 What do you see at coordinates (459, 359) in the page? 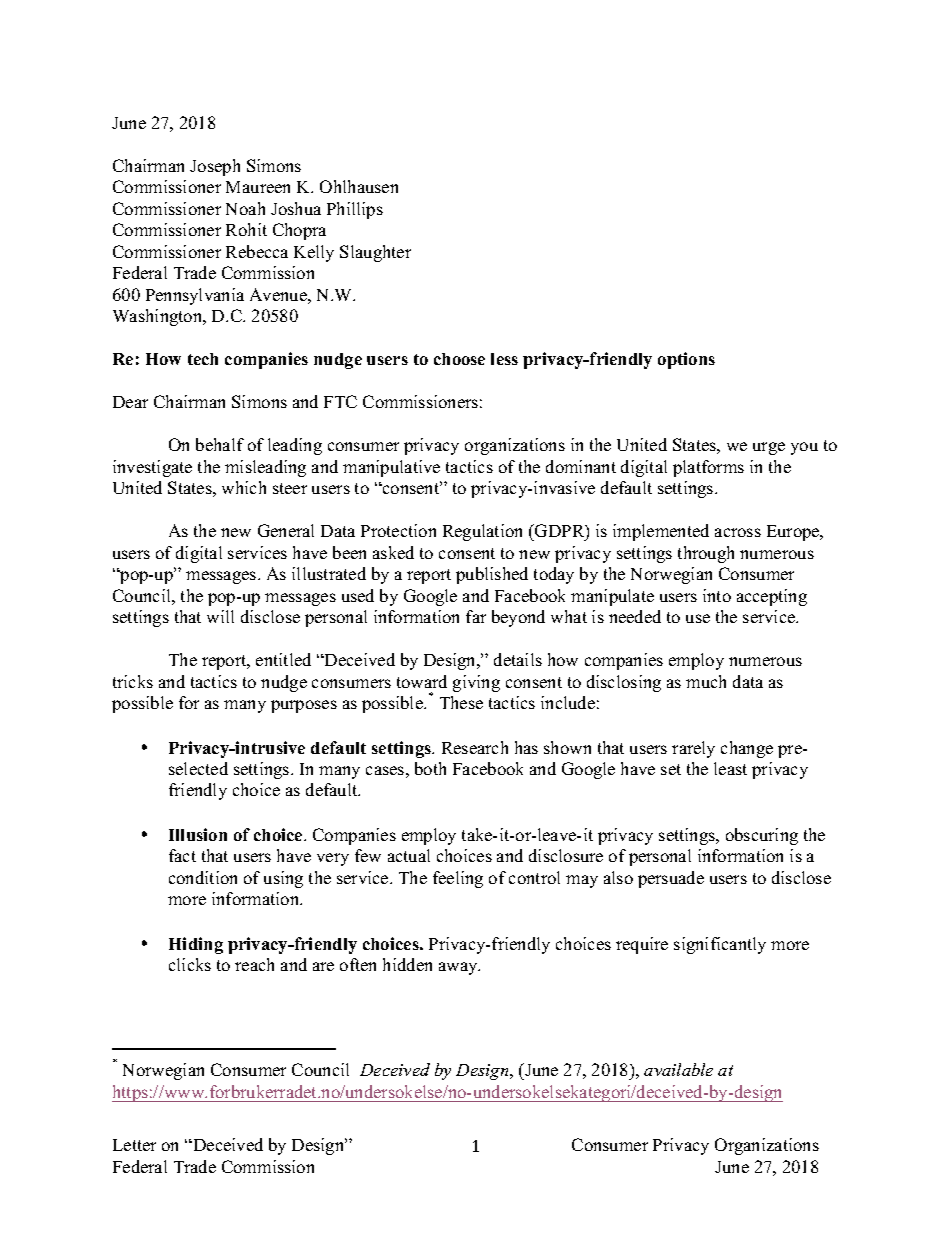
I see `choose` at bounding box center [459, 359].
